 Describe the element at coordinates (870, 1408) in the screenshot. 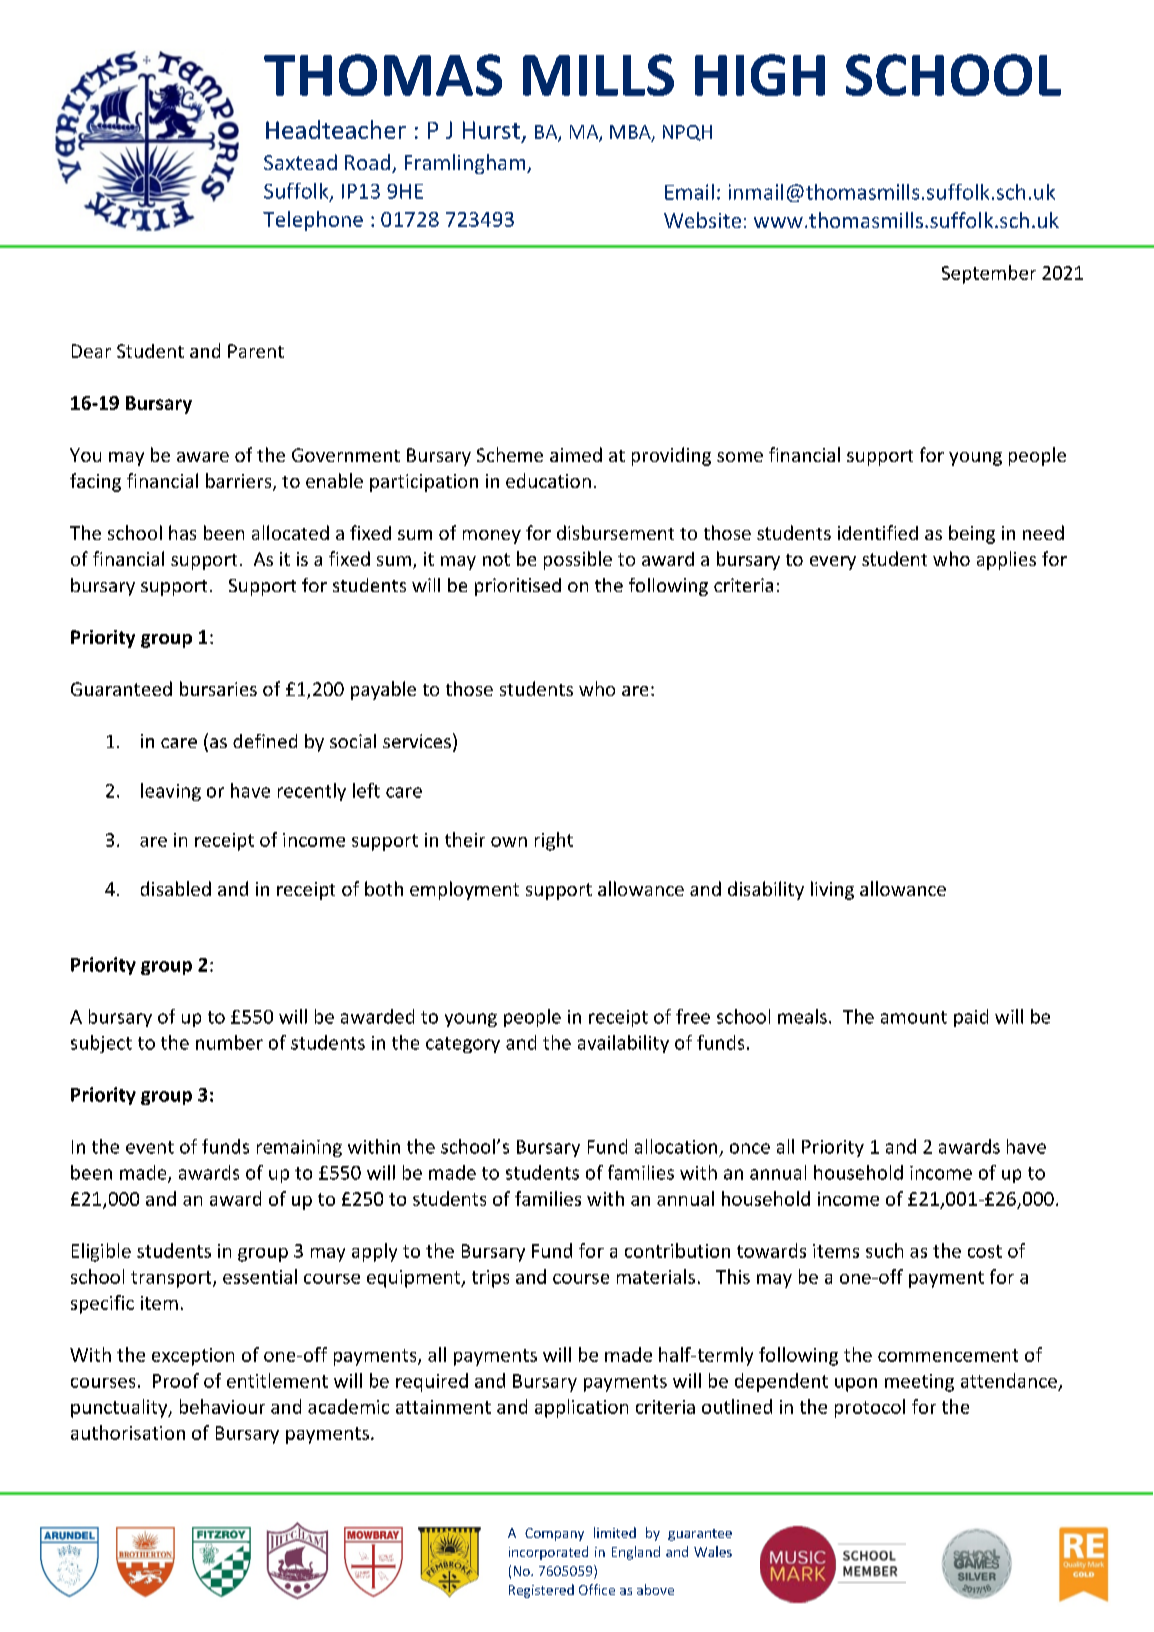

I see `protocol` at that location.
